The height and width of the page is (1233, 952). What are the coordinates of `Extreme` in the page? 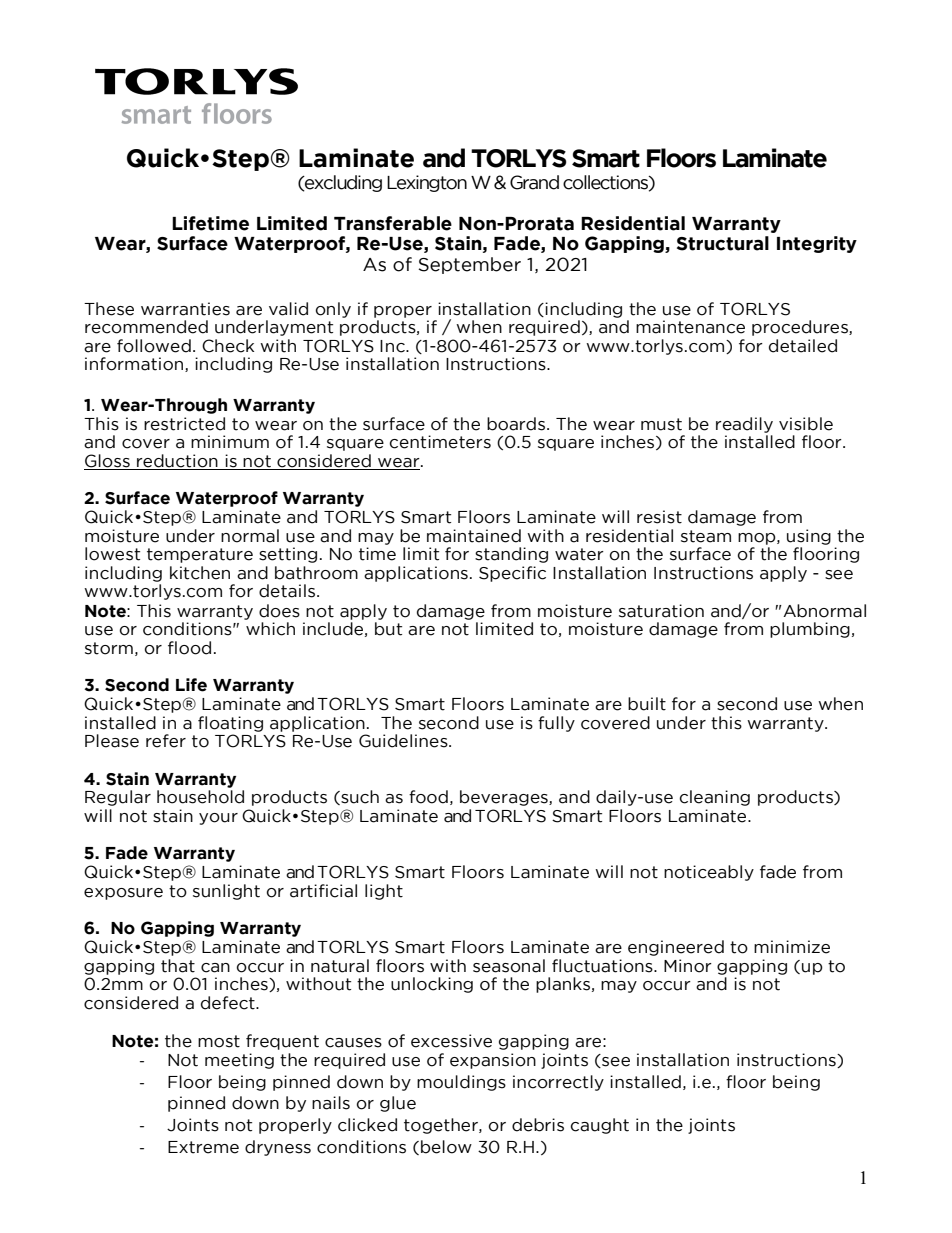 It's located at (203, 1147).
